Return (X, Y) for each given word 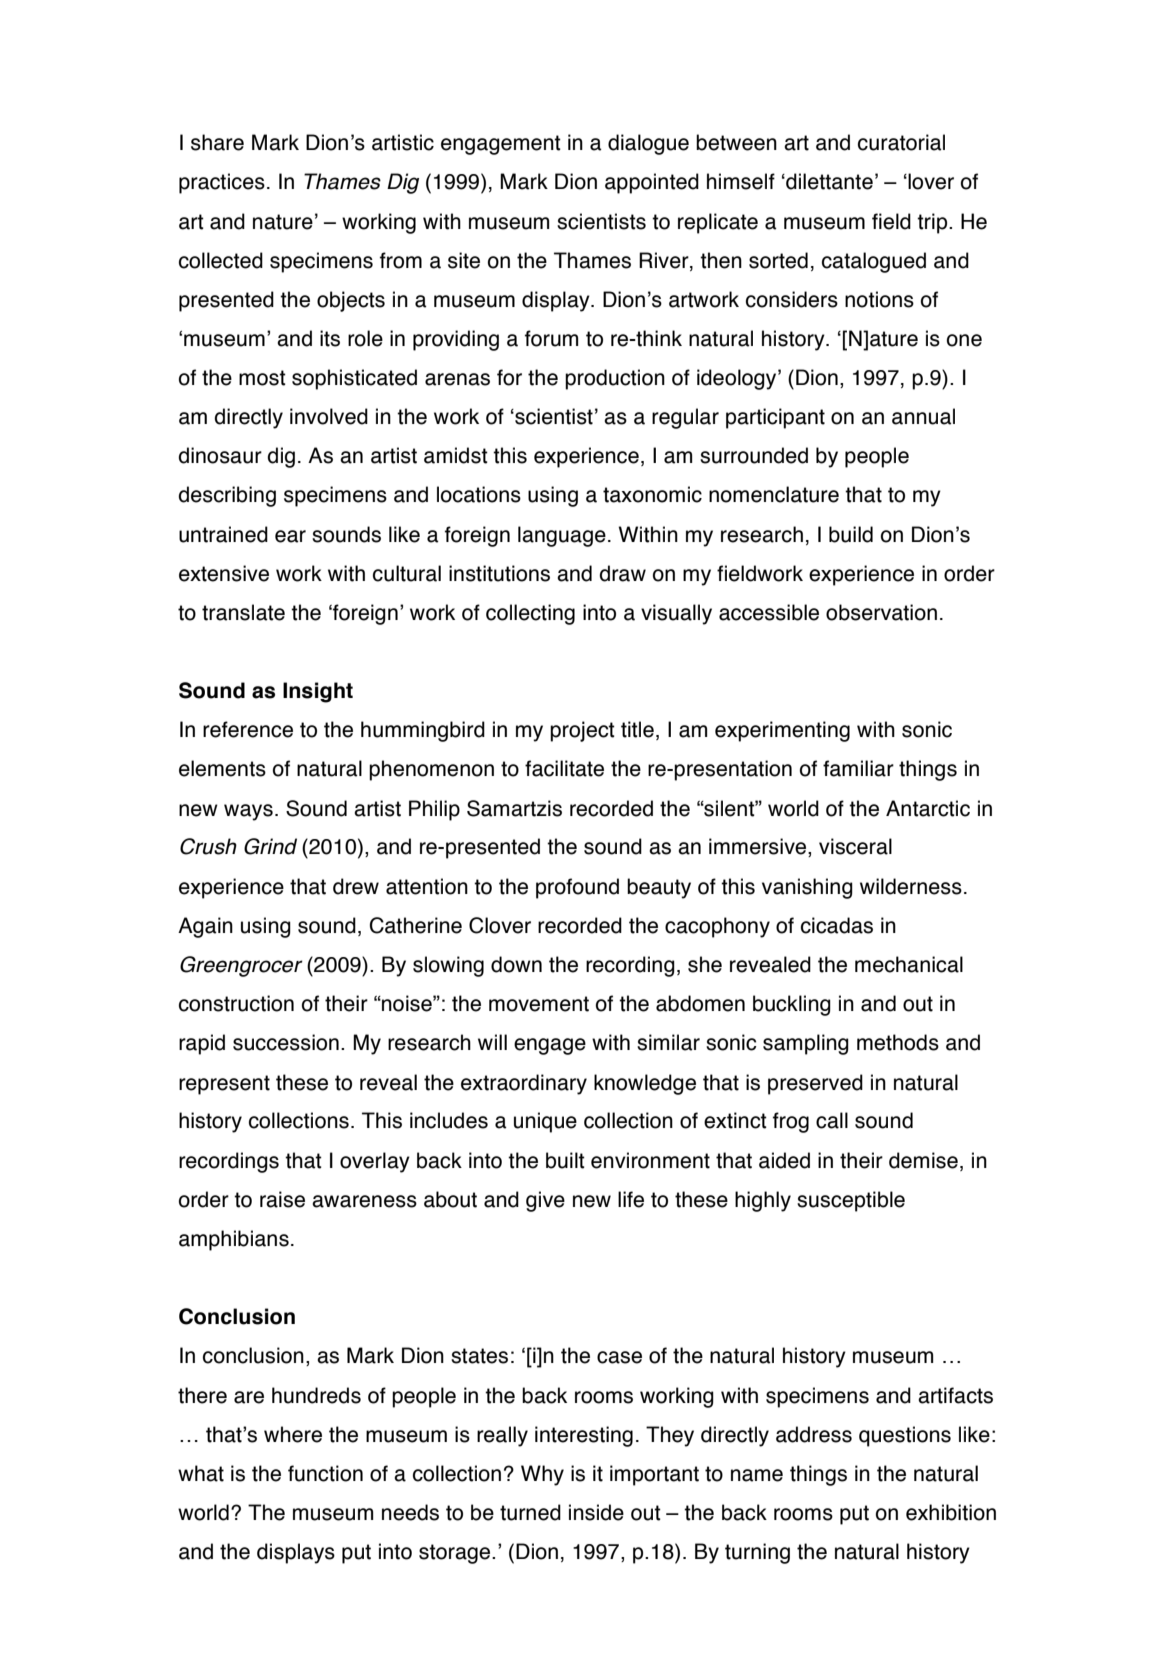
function (325, 1473)
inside (596, 1512)
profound (577, 888)
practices (222, 183)
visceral (855, 846)
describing (227, 496)
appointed (652, 183)
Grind (270, 846)
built (565, 1160)
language (562, 536)
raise (282, 1199)
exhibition (951, 1512)
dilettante (828, 181)
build (851, 534)
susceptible (851, 1201)
